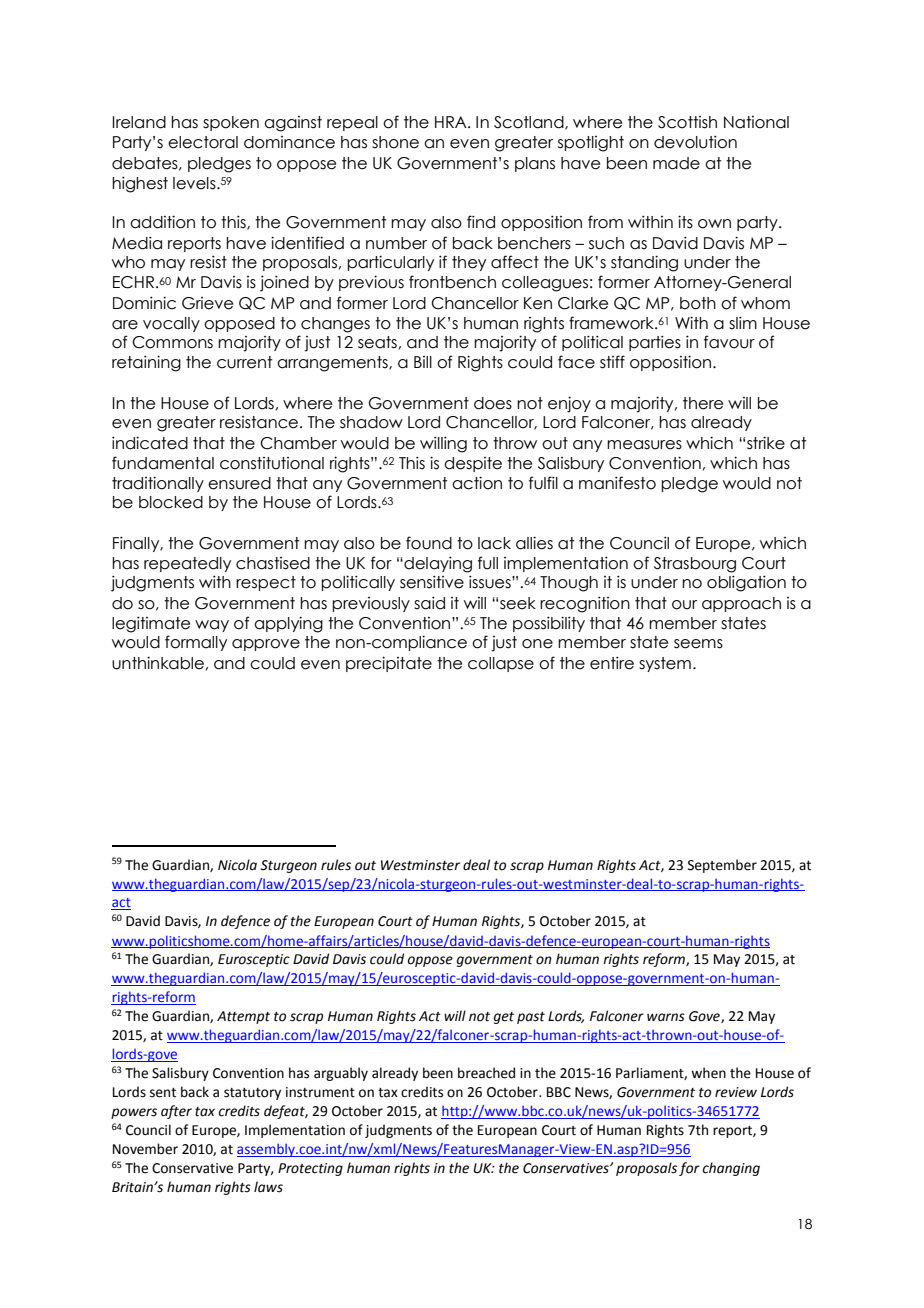  I want to click on September, so click(722, 866).
